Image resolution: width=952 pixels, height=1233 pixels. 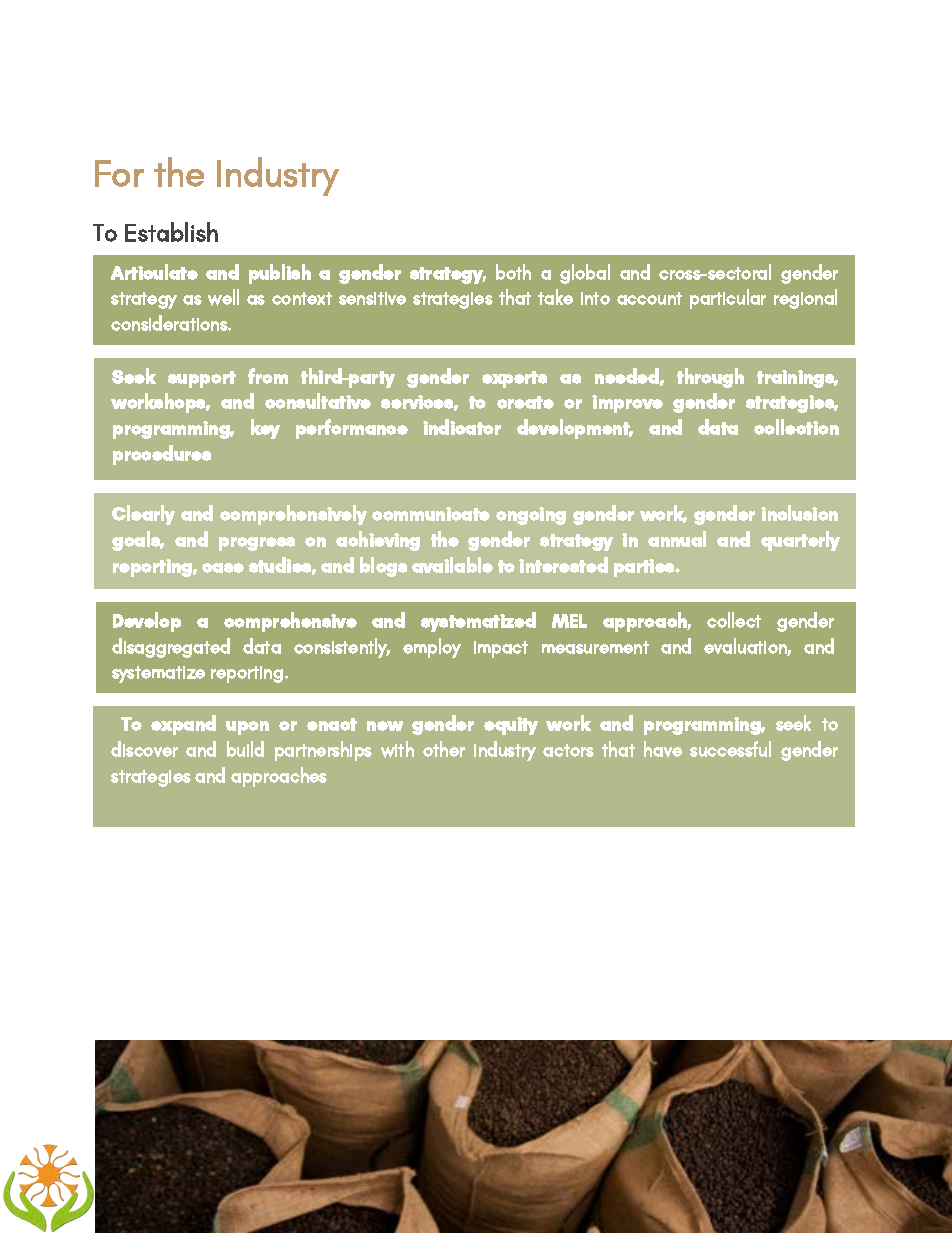 I want to click on experts, so click(x=514, y=379).
